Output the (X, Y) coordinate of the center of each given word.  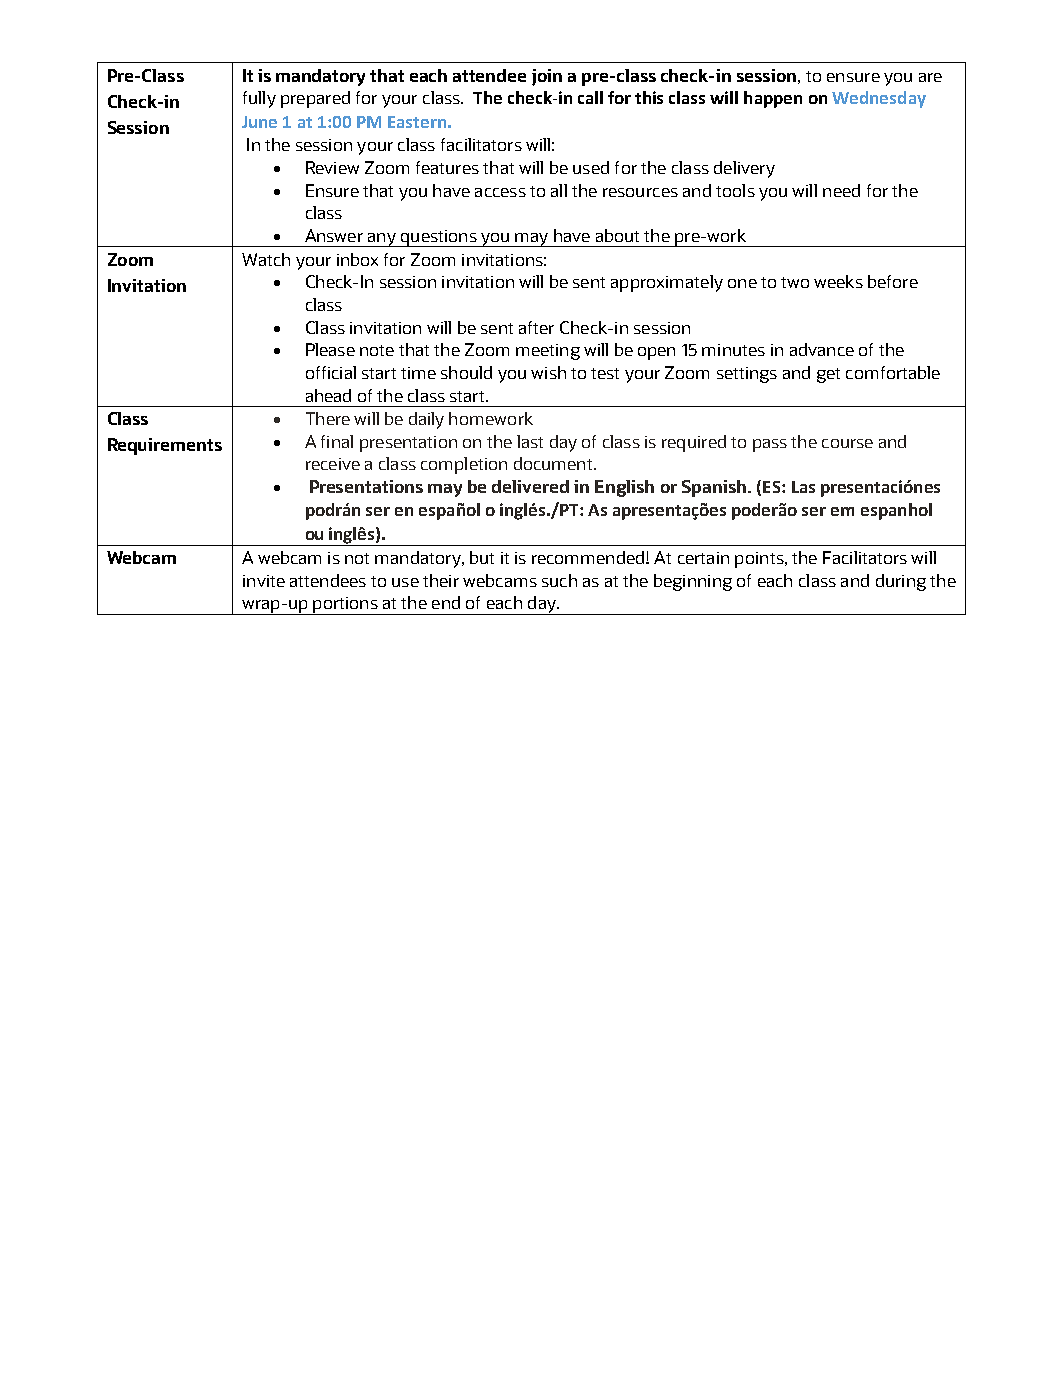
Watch (266, 259)
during (901, 582)
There (328, 418)
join (547, 77)
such (559, 580)
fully (259, 99)
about (617, 235)
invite (264, 581)
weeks (838, 281)
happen (773, 99)
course (847, 443)
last (530, 441)
